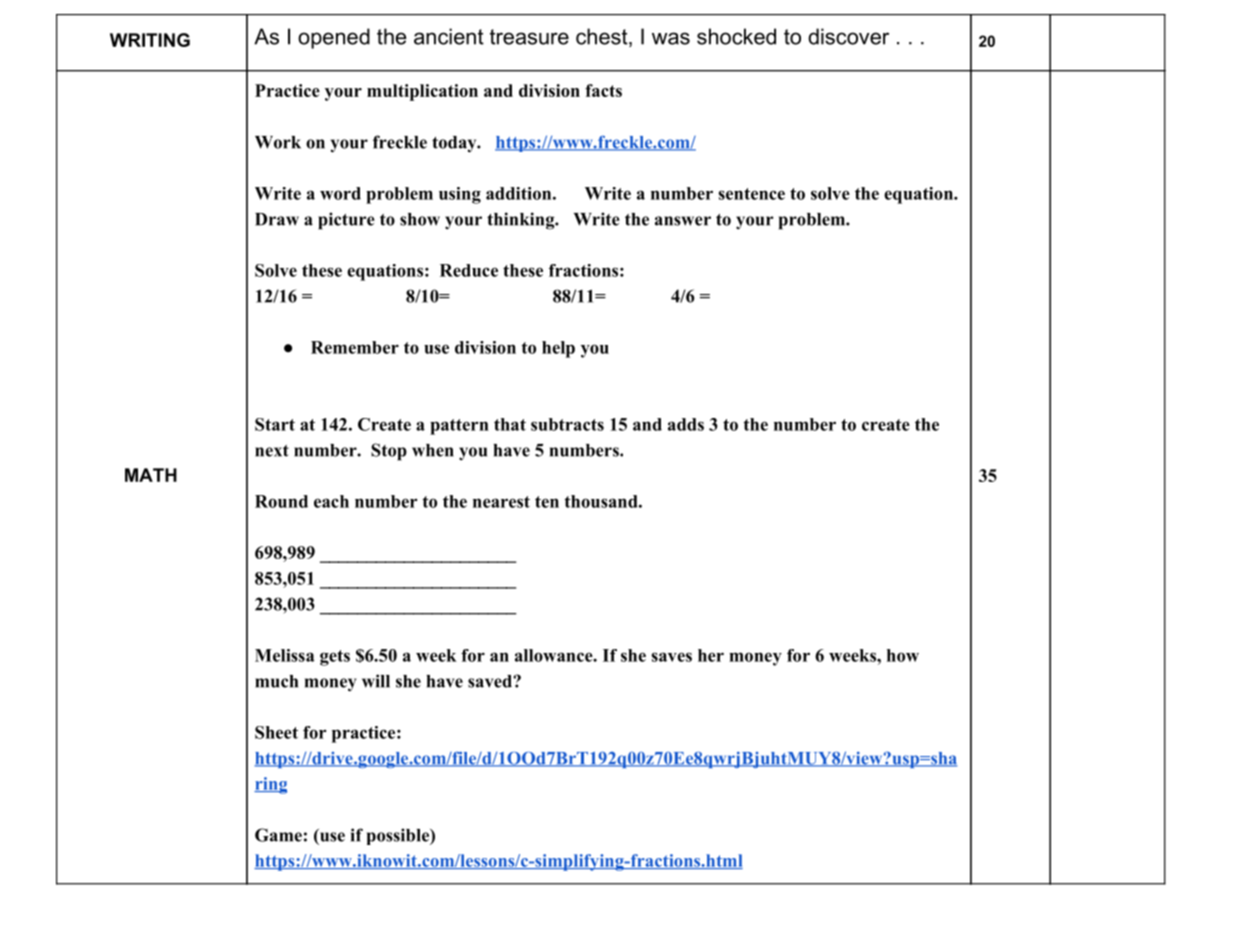  I want to click on next, so click(272, 451).
